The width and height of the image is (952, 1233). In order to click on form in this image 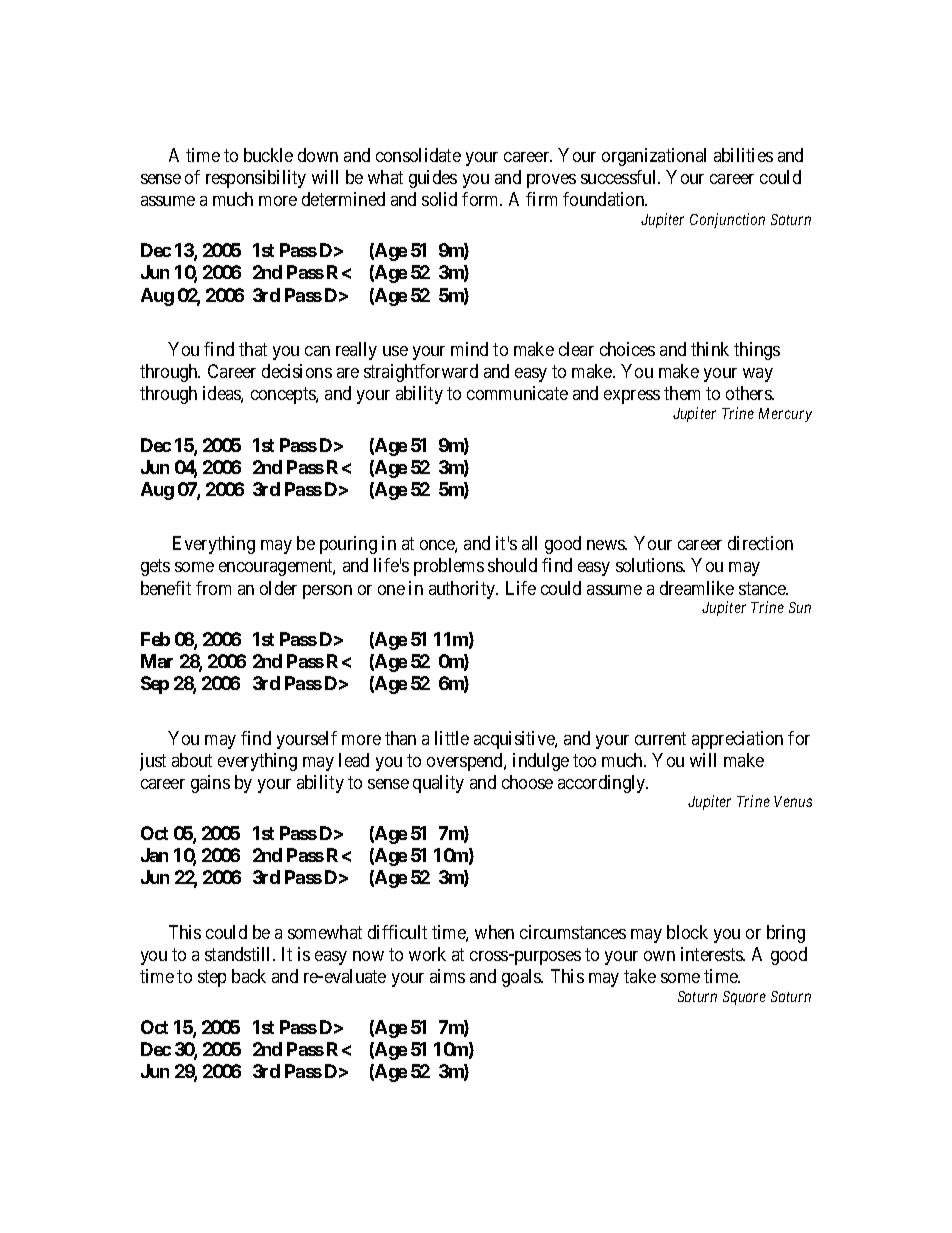, I will do `click(482, 199)`.
